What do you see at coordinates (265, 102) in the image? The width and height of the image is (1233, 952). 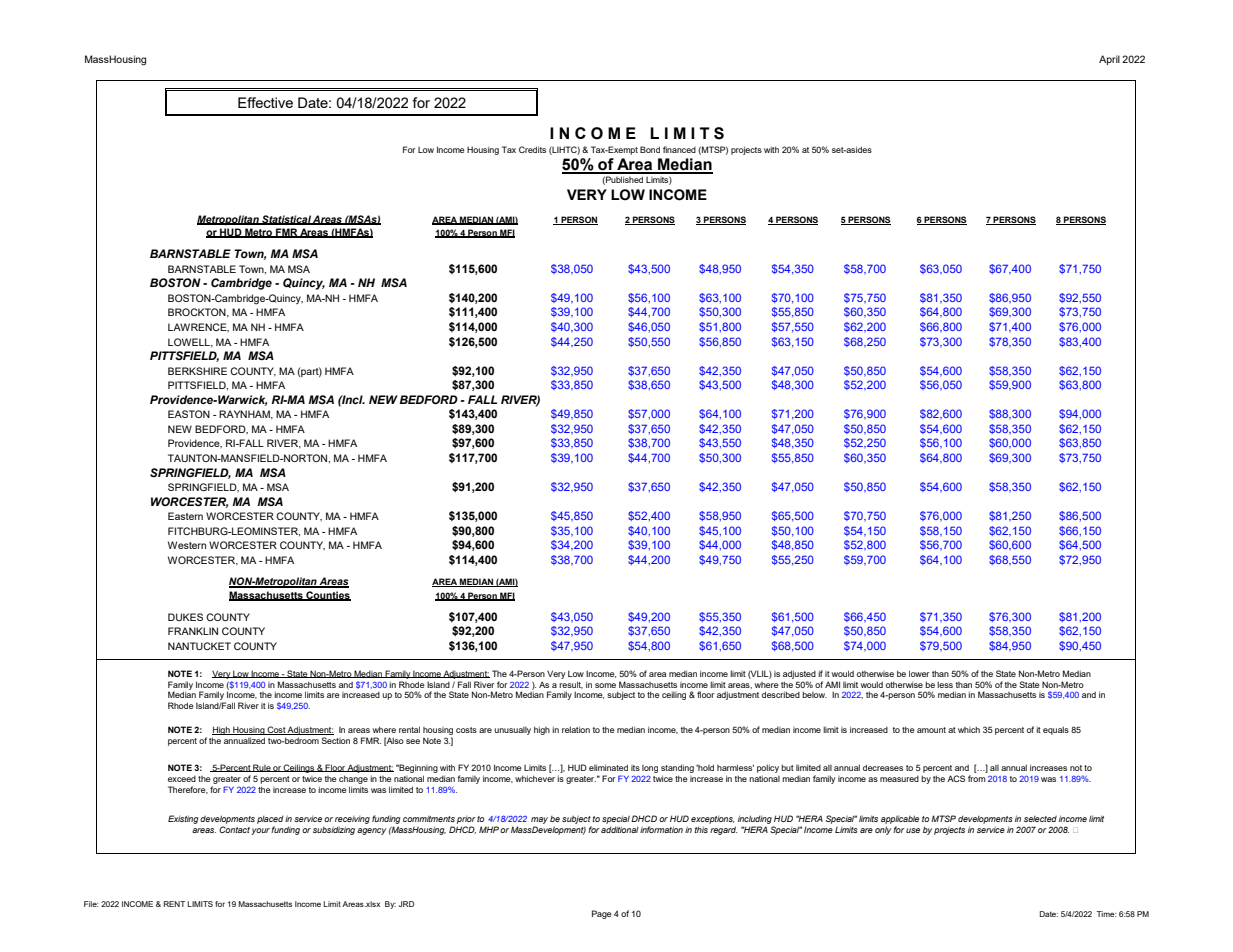 I see `Effective` at bounding box center [265, 102].
